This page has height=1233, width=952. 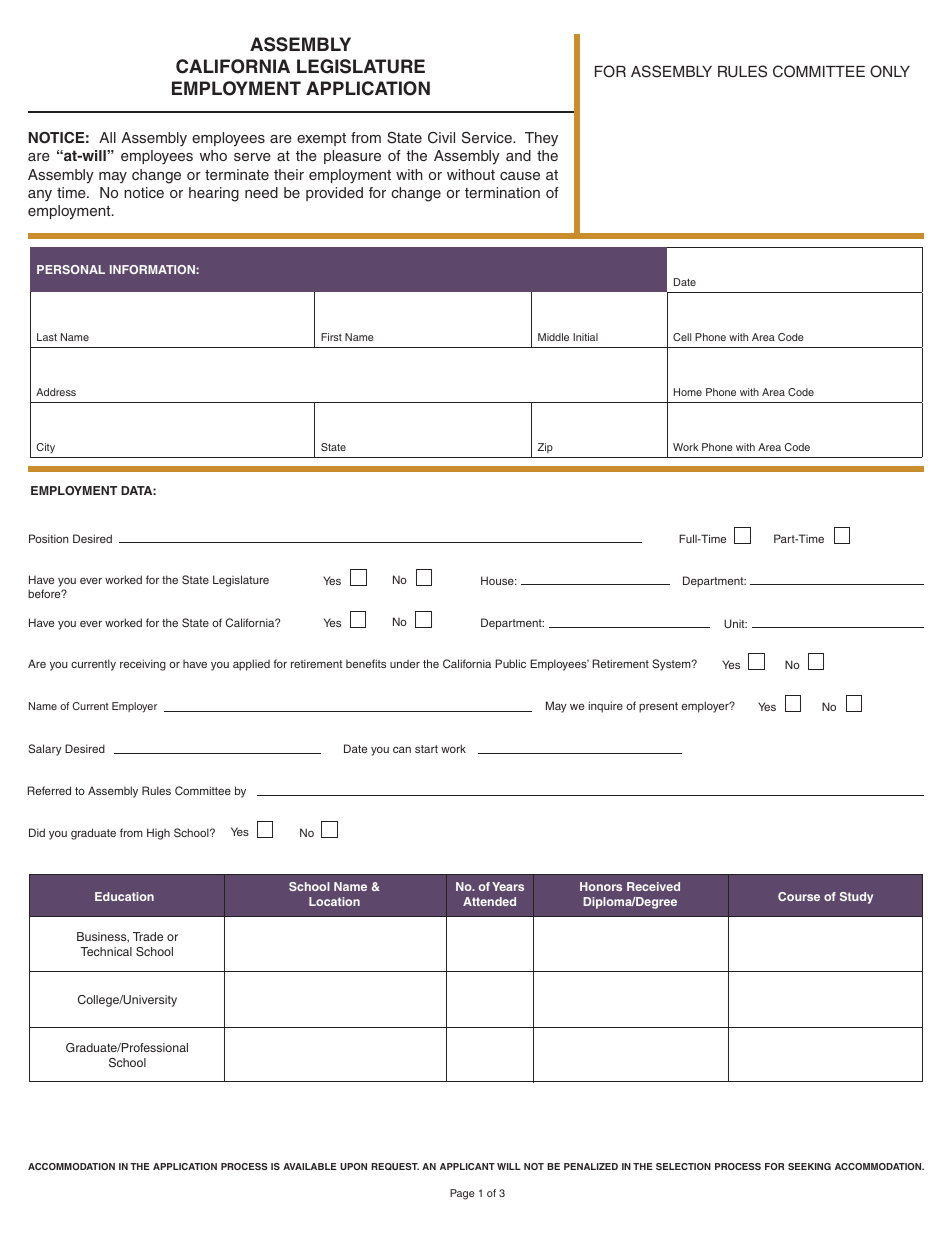 I want to click on AVAILABLE, so click(x=310, y=1166).
